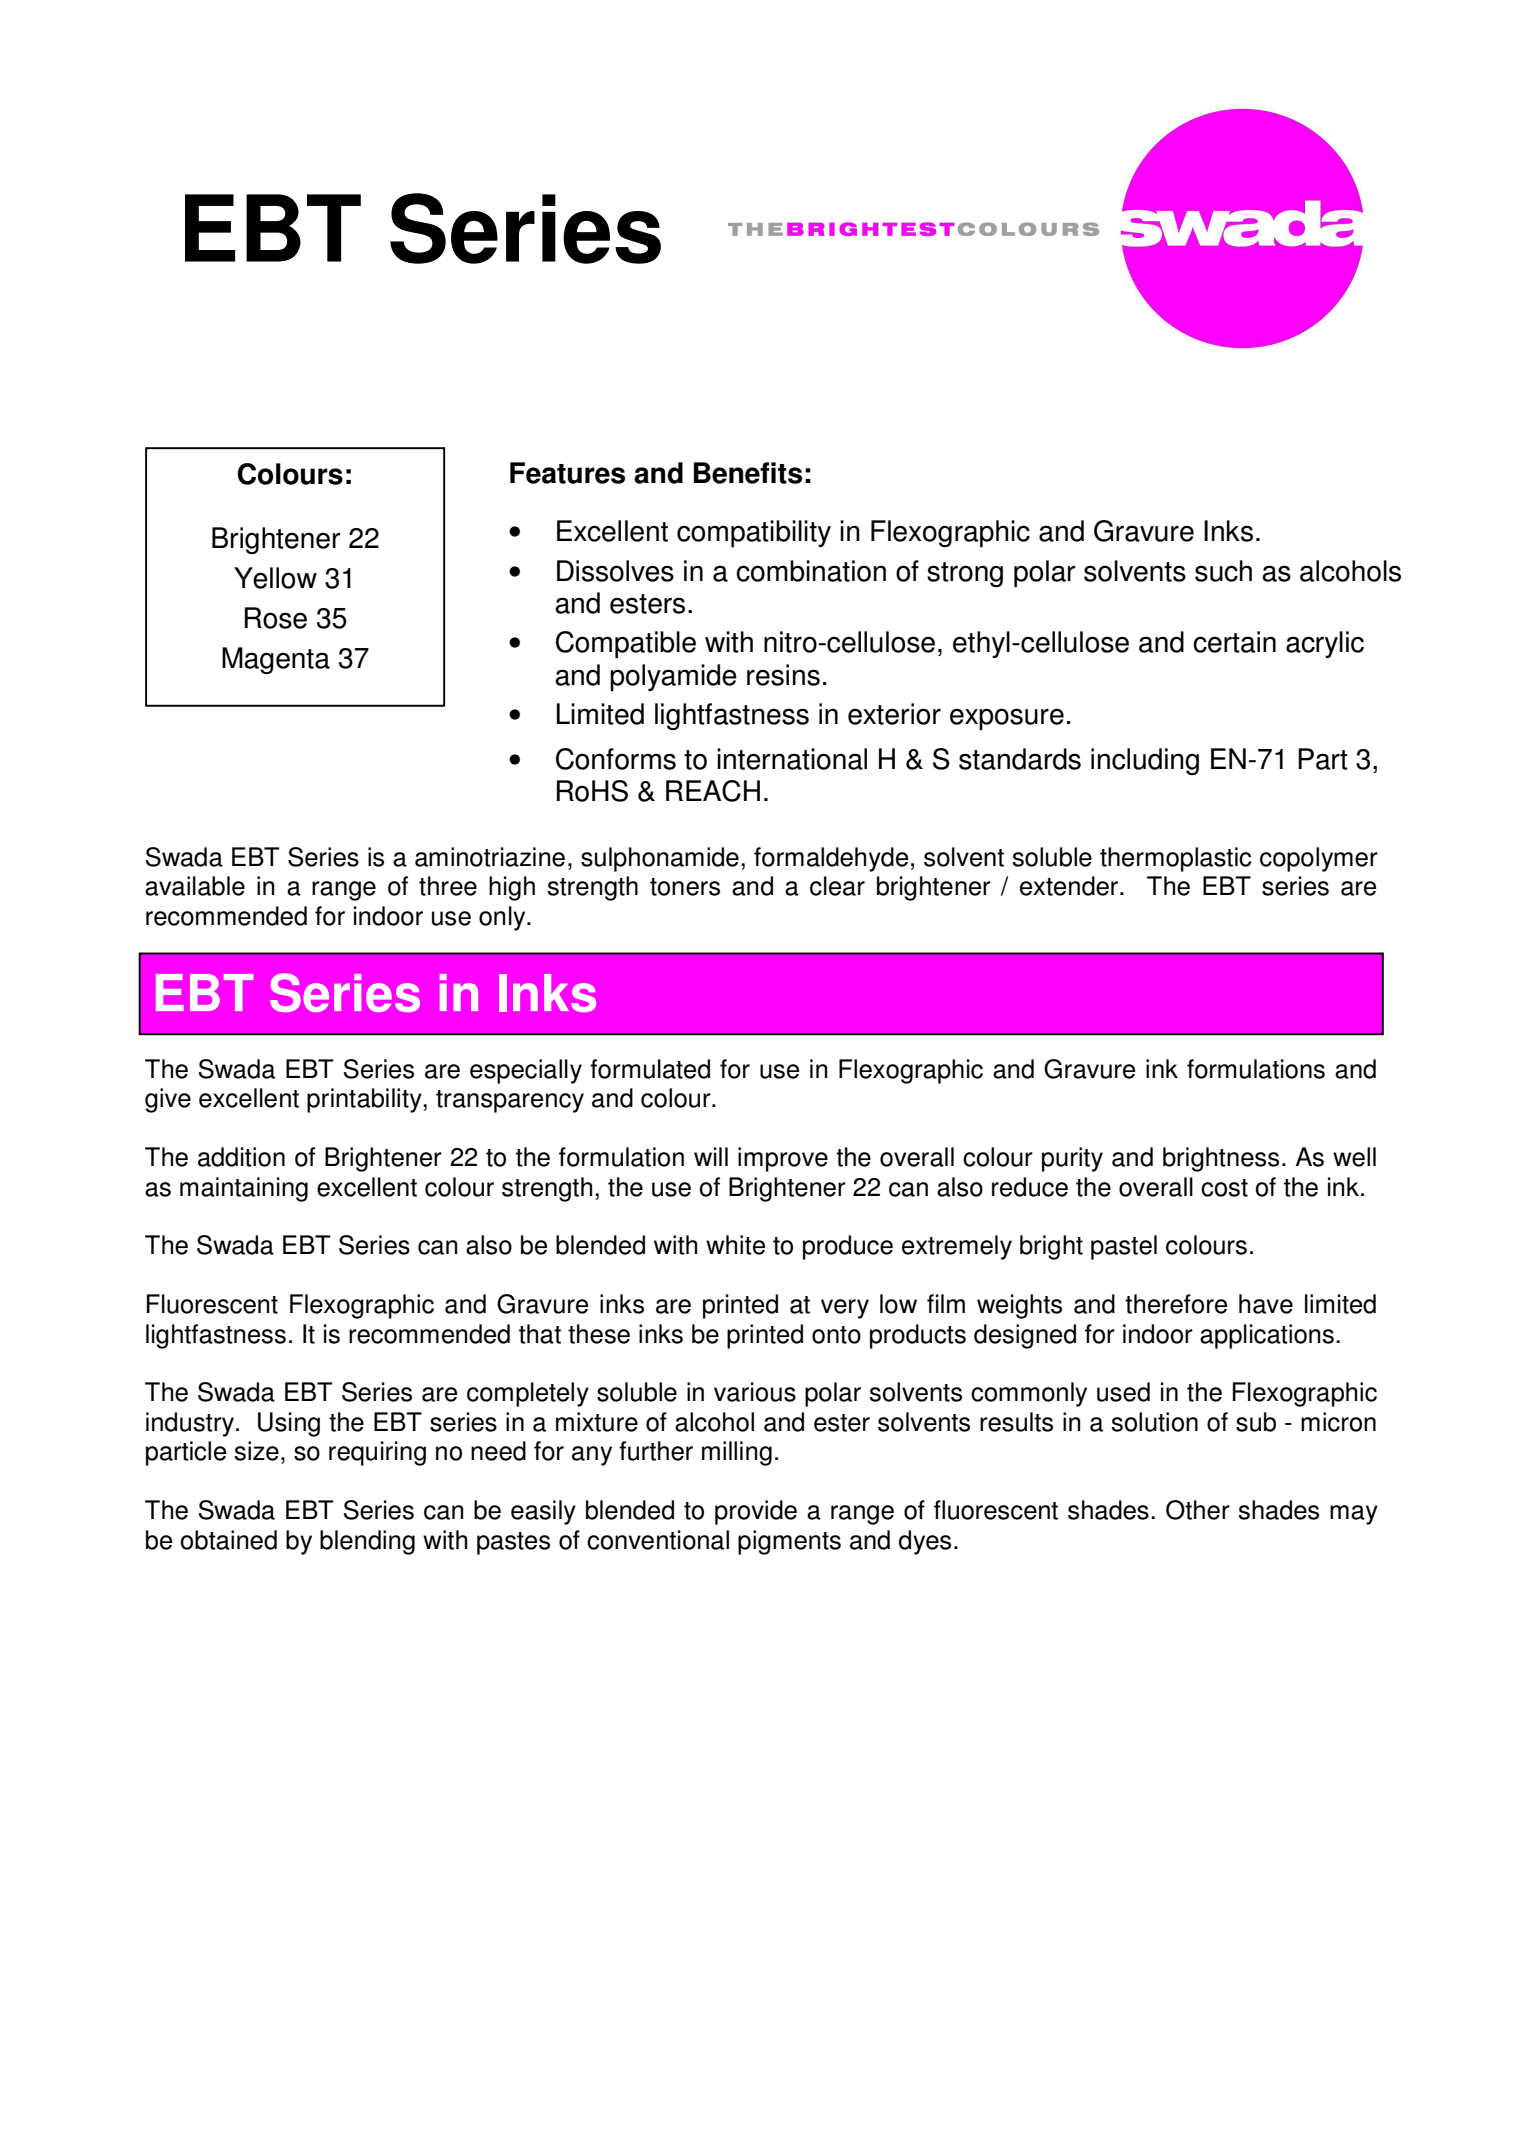 The width and height of the document is (1522, 2154). What do you see at coordinates (1198, 1510) in the document?
I see `Other` at bounding box center [1198, 1510].
